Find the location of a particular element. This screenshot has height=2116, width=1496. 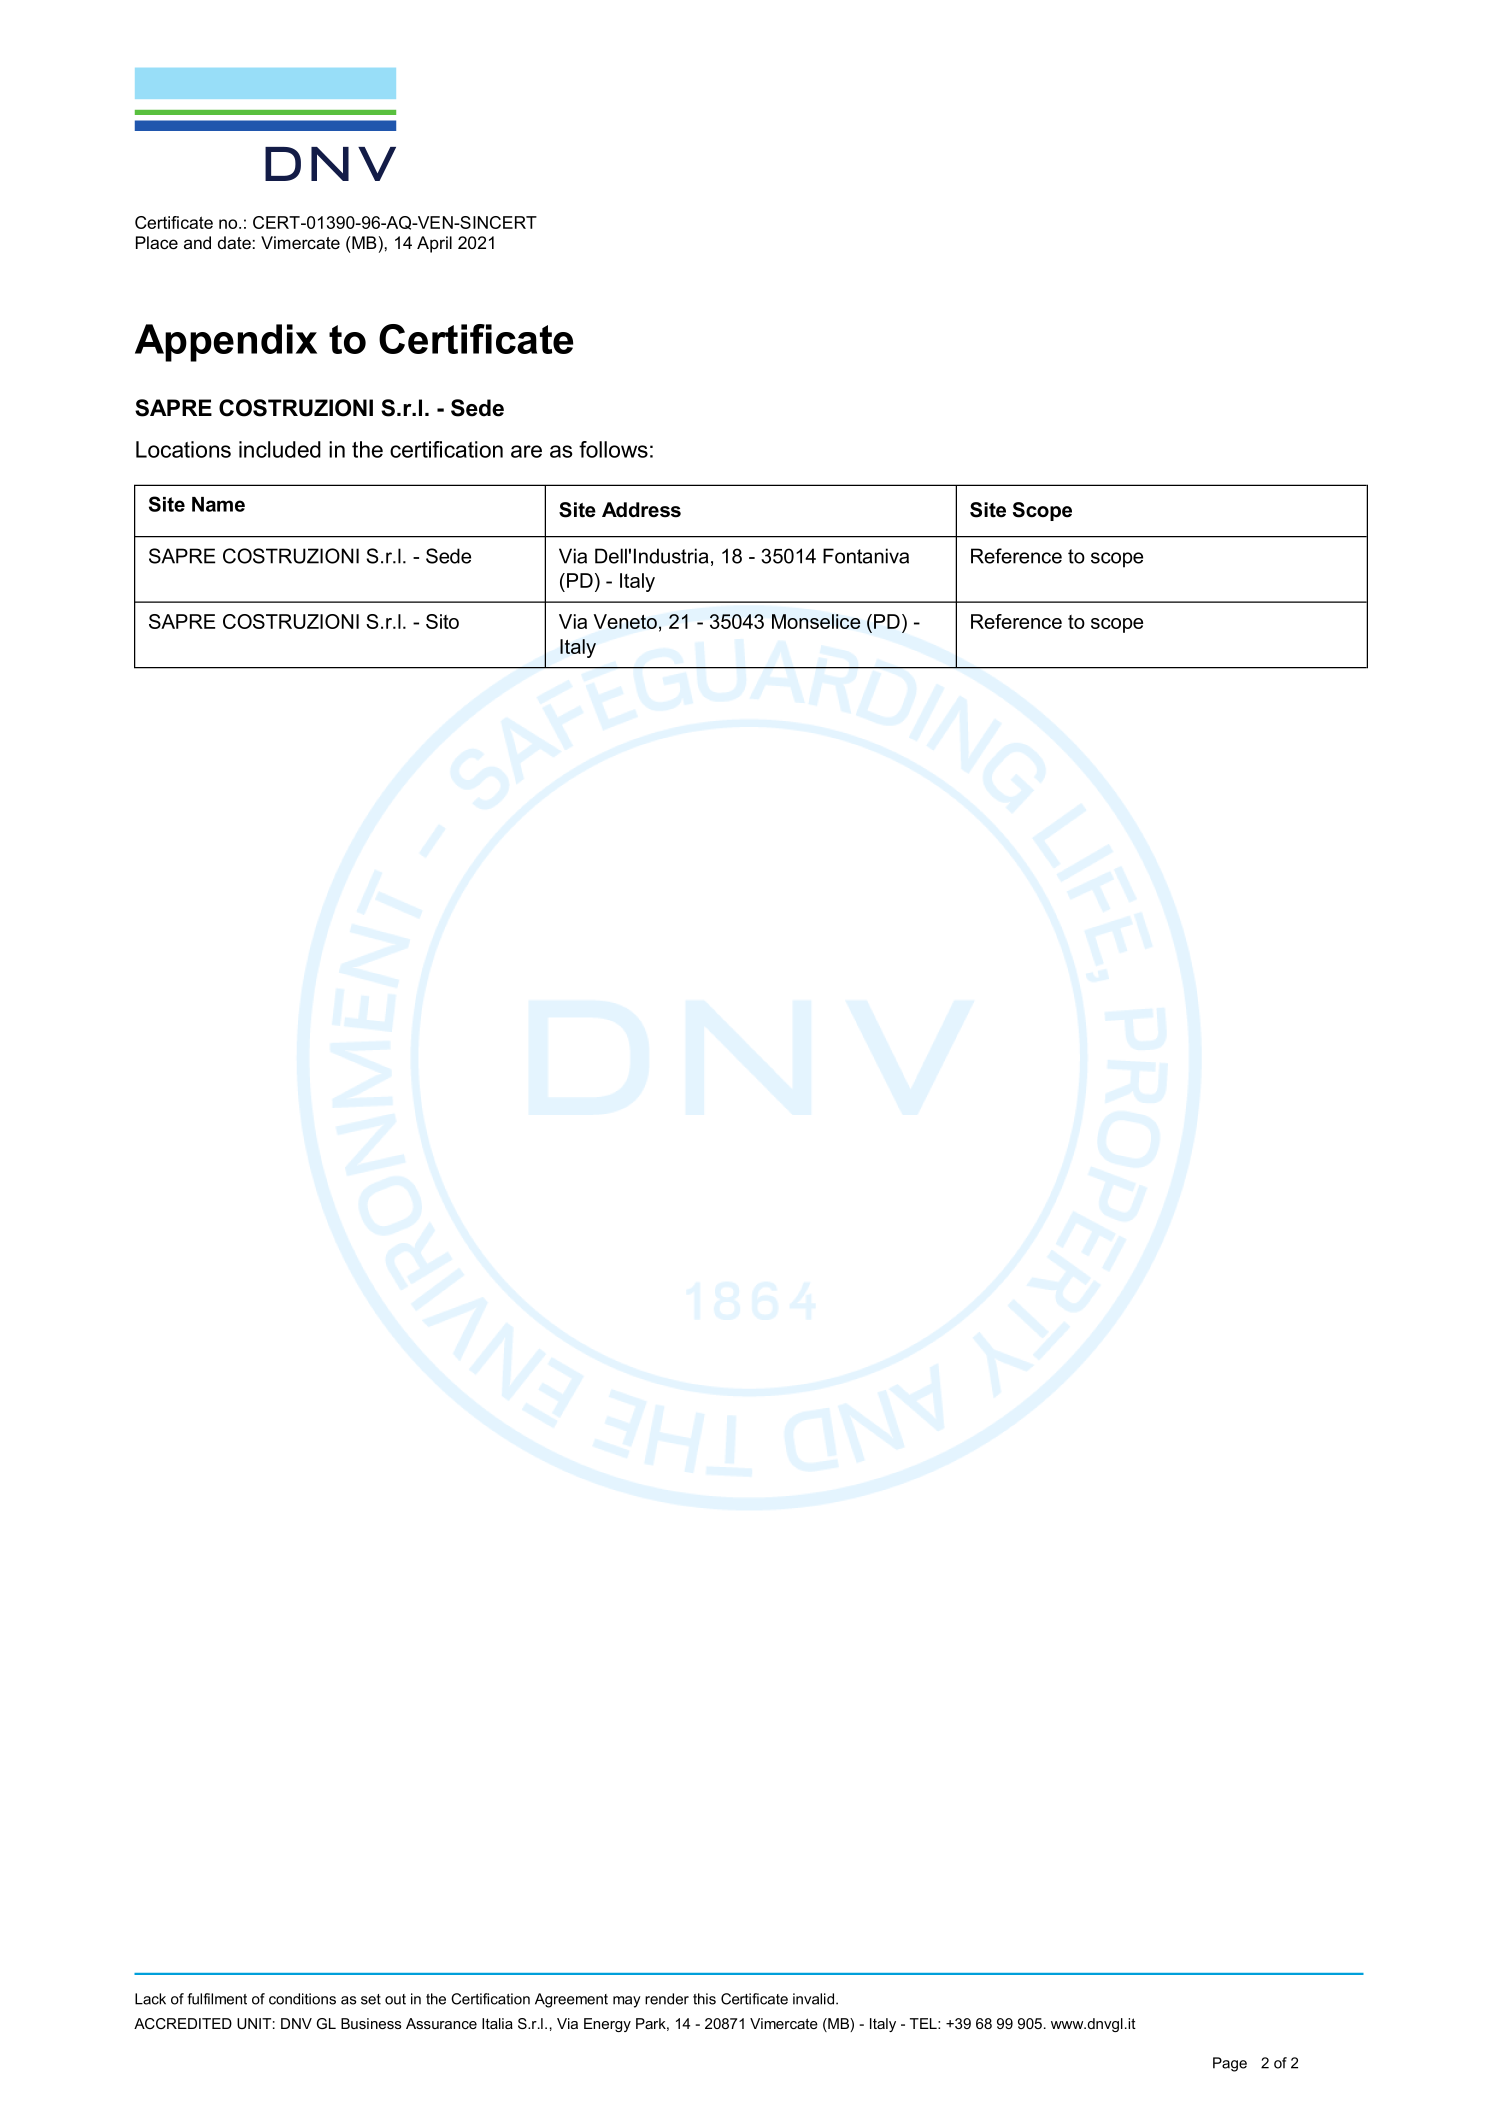

Sito is located at coordinates (442, 621).
